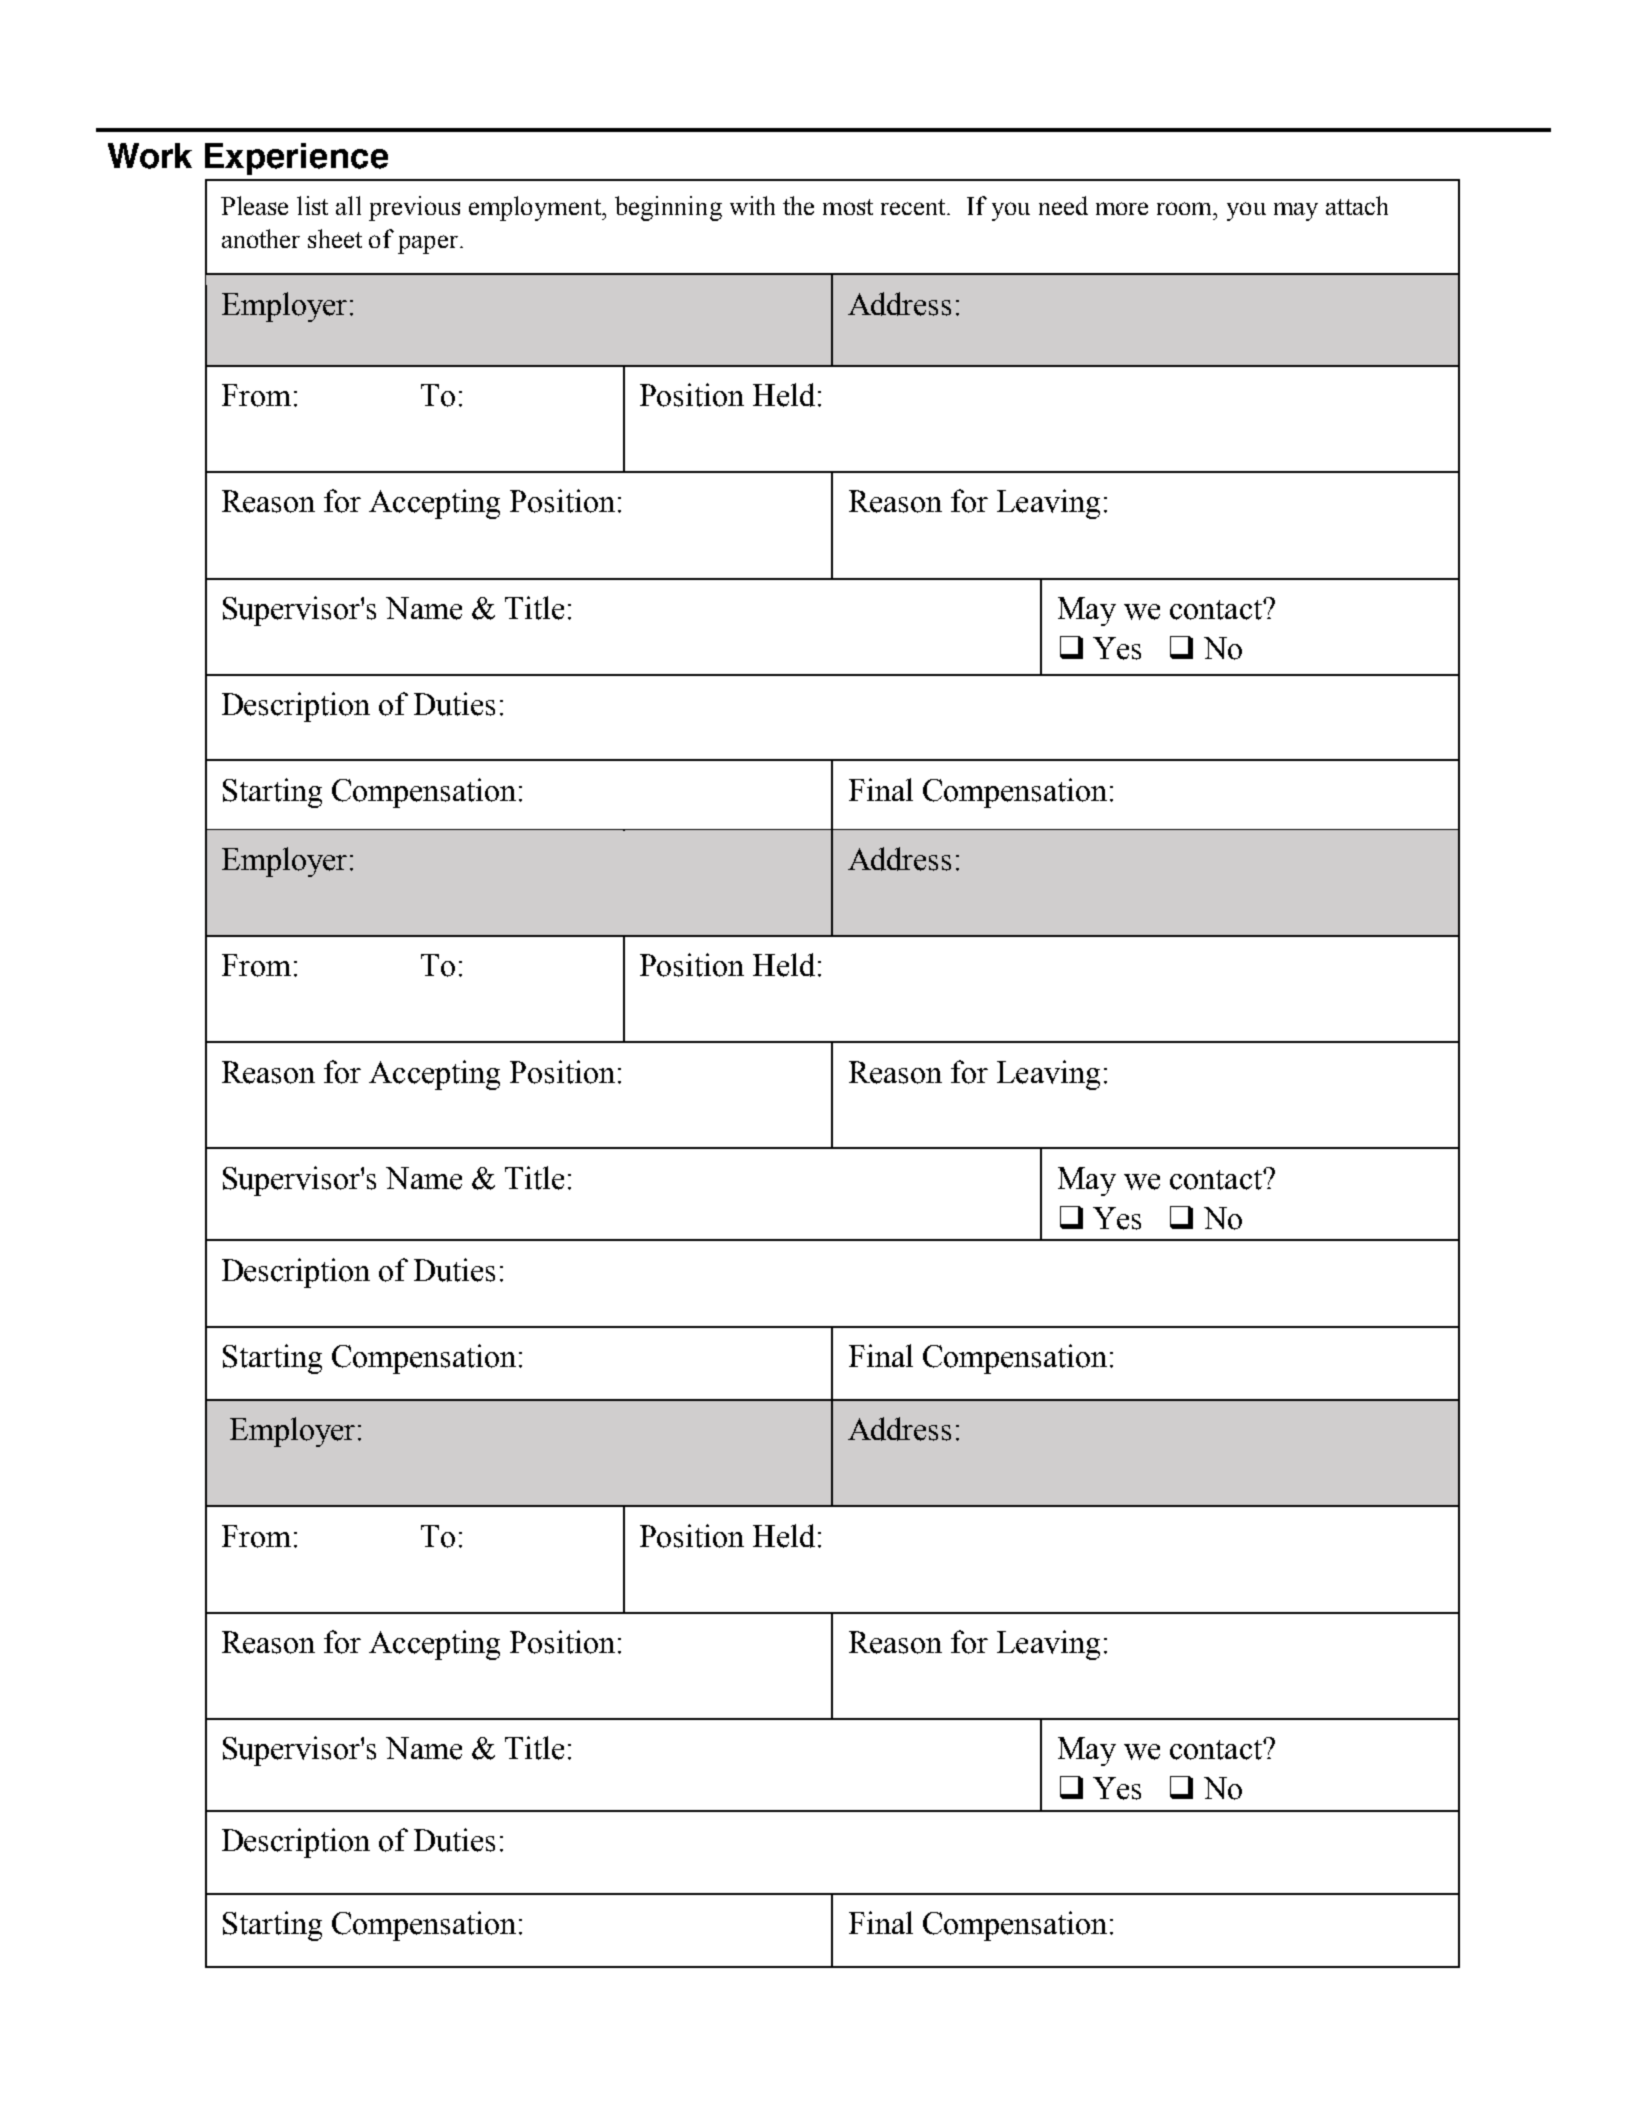  Describe the element at coordinates (848, 207) in the document. I see `most` at that location.
